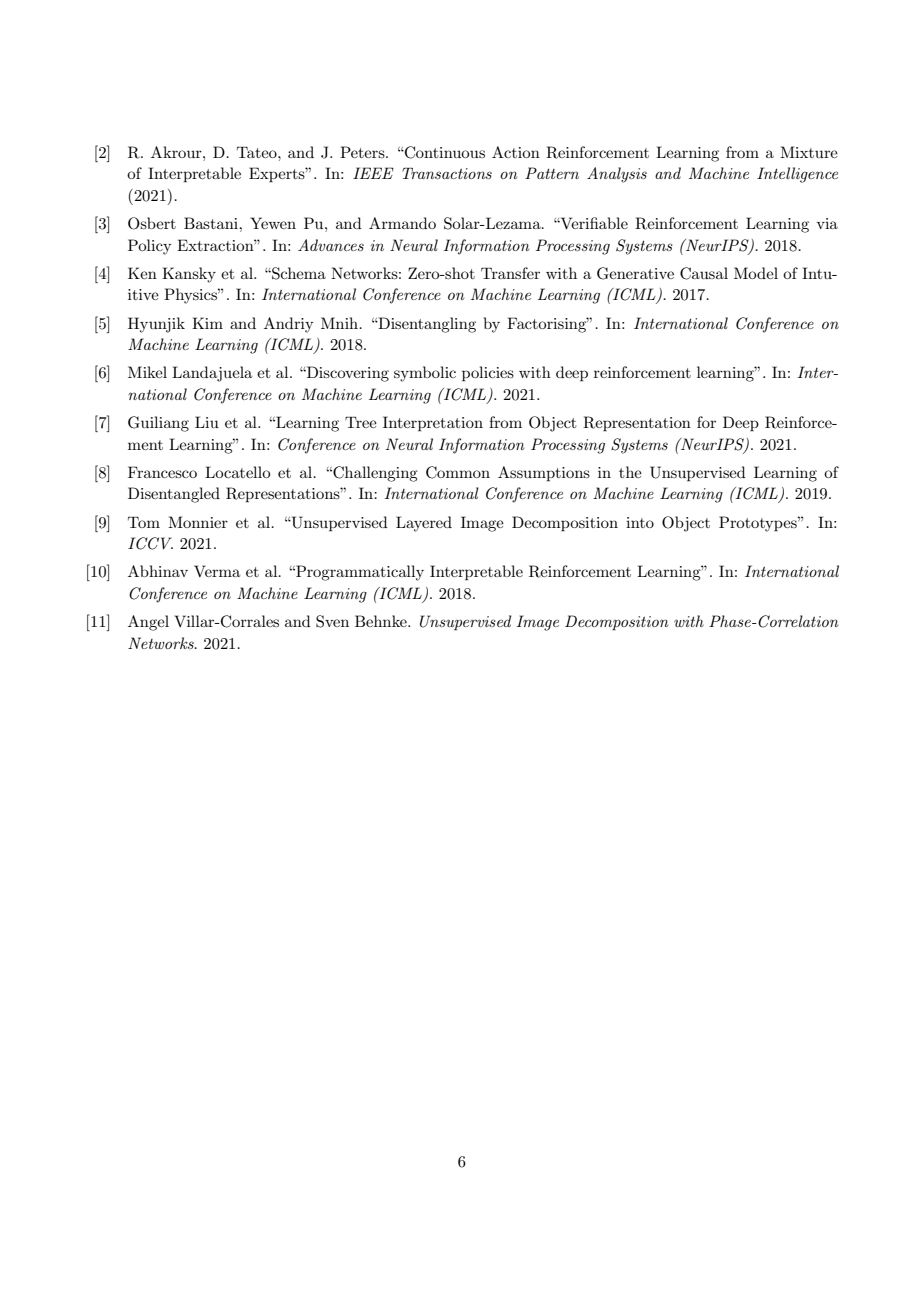 Image resolution: width=924 pixels, height=1308 pixels. What do you see at coordinates (162, 472) in the page?
I see `Francesco` at bounding box center [162, 472].
